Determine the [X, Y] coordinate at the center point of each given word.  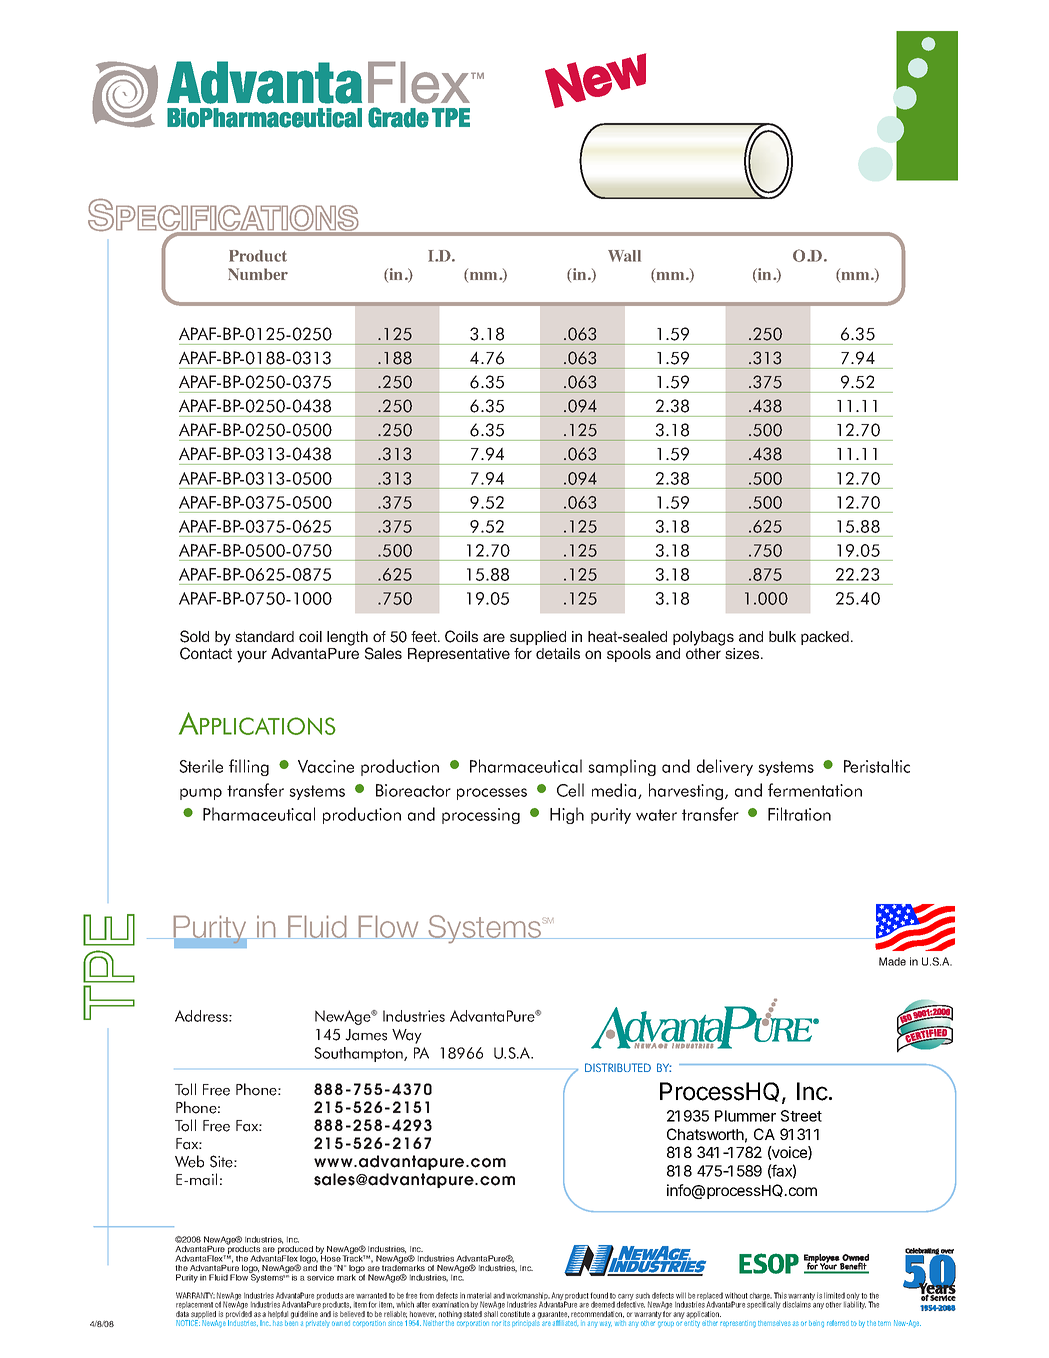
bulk [782, 636]
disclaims [797, 1304]
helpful [278, 1314]
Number [258, 274]
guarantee [553, 1315]
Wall [624, 256]
